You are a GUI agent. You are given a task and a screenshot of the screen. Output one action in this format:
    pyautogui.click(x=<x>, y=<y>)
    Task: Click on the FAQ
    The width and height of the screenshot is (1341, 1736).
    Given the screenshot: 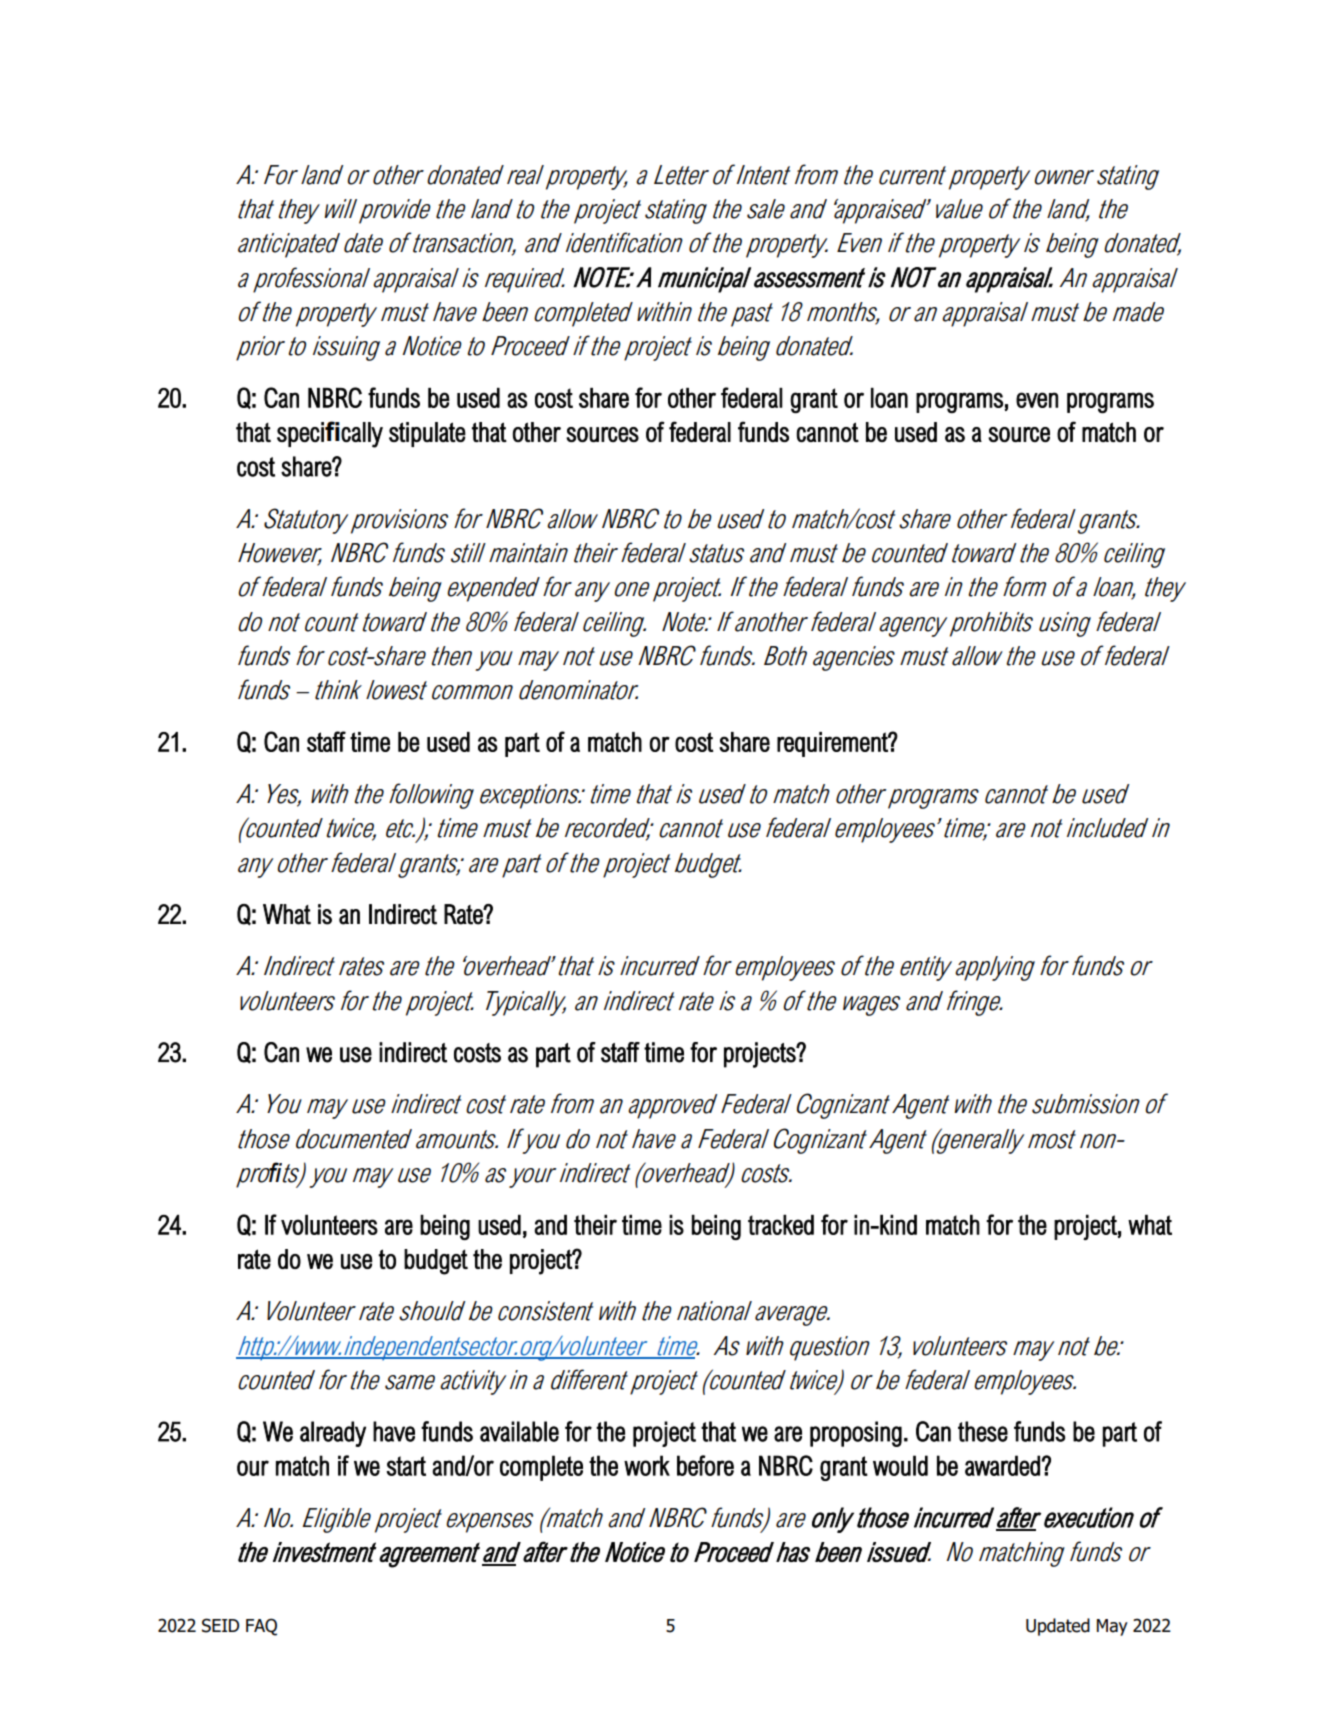 What is the action you would take?
    pyautogui.click(x=261, y=1627)
